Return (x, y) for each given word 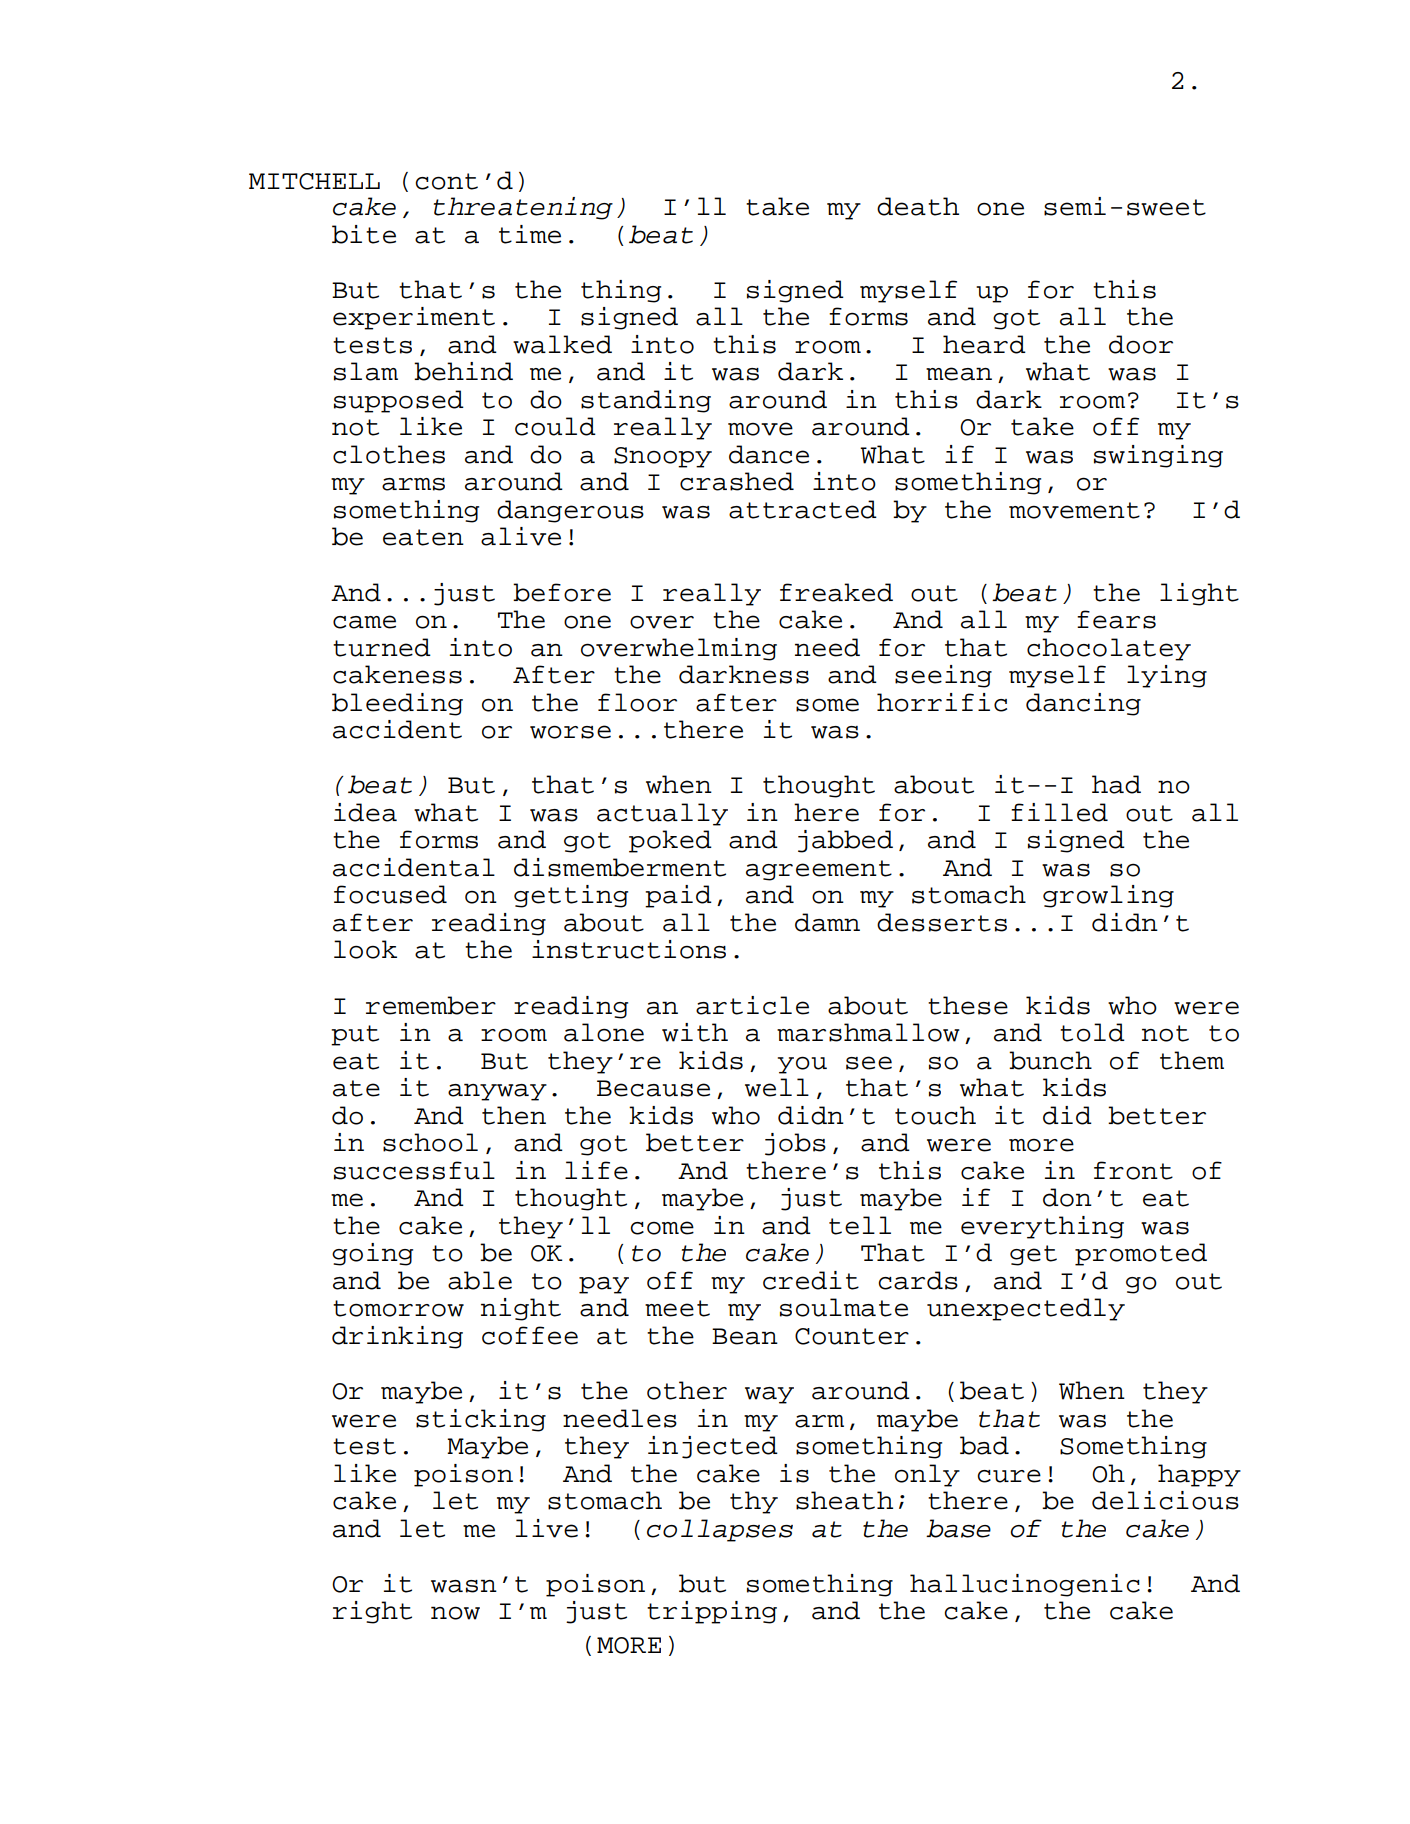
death (918, 206)
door (1141, 344)
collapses (720, 1530)
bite (364, 234)
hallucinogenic (1025, 1585)
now (455, 1613)
